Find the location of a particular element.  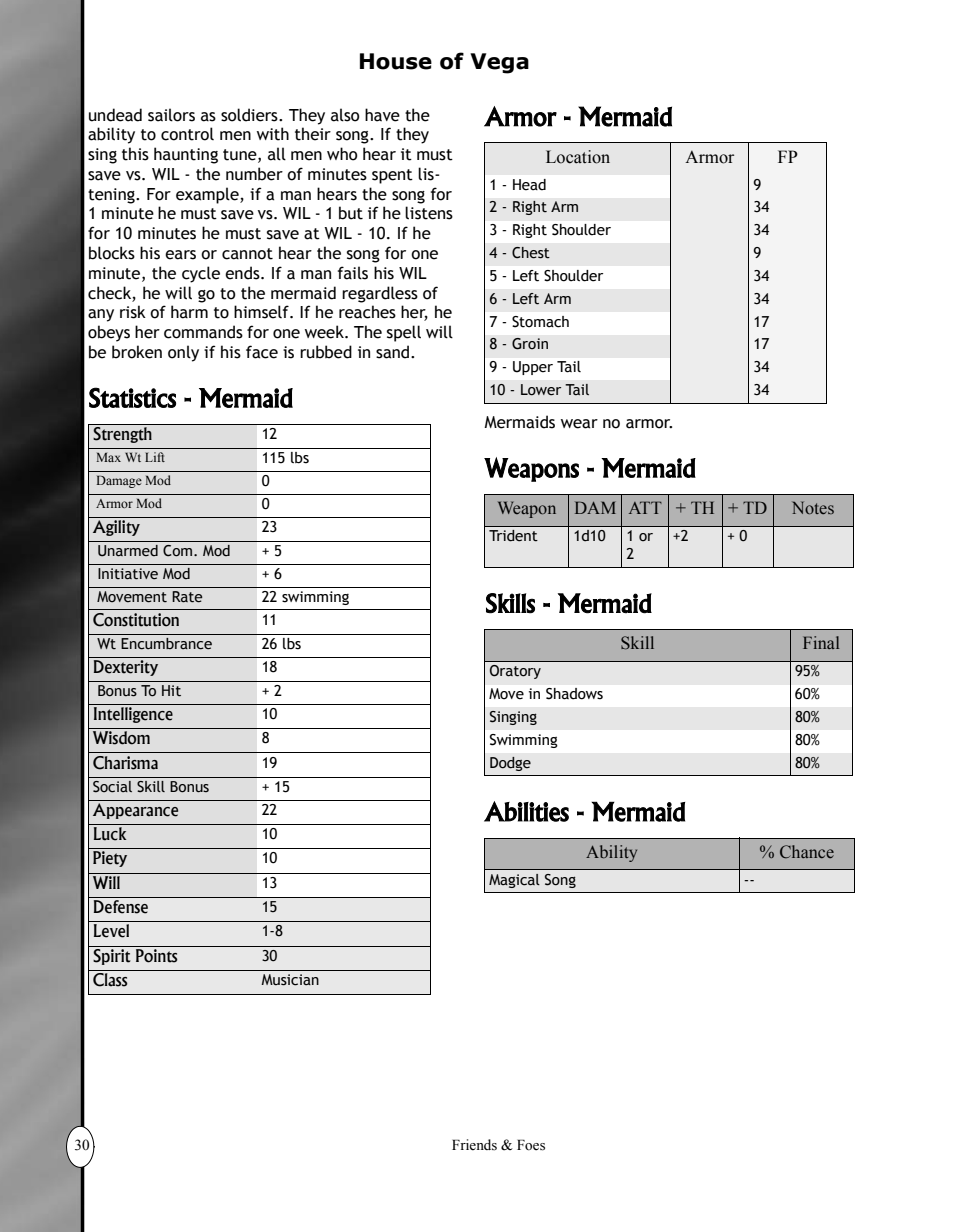

Notes is located at coordinates (813, 507).
